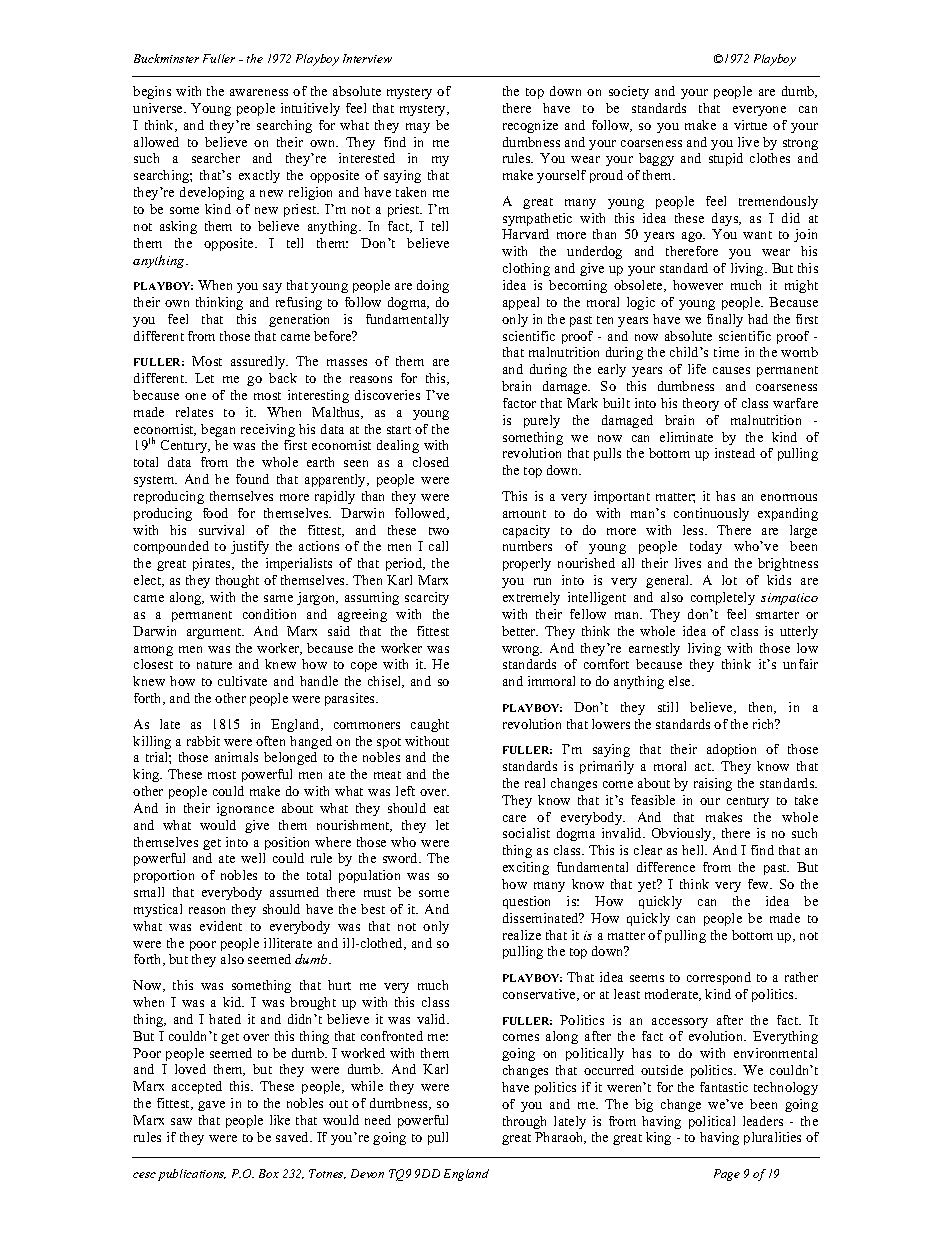 The width and height of the screenshot is (952, 1233). What do you see at coordinates (524, 1122) in the screenshot?
I see `through` at bounding box center [524, 1122].
